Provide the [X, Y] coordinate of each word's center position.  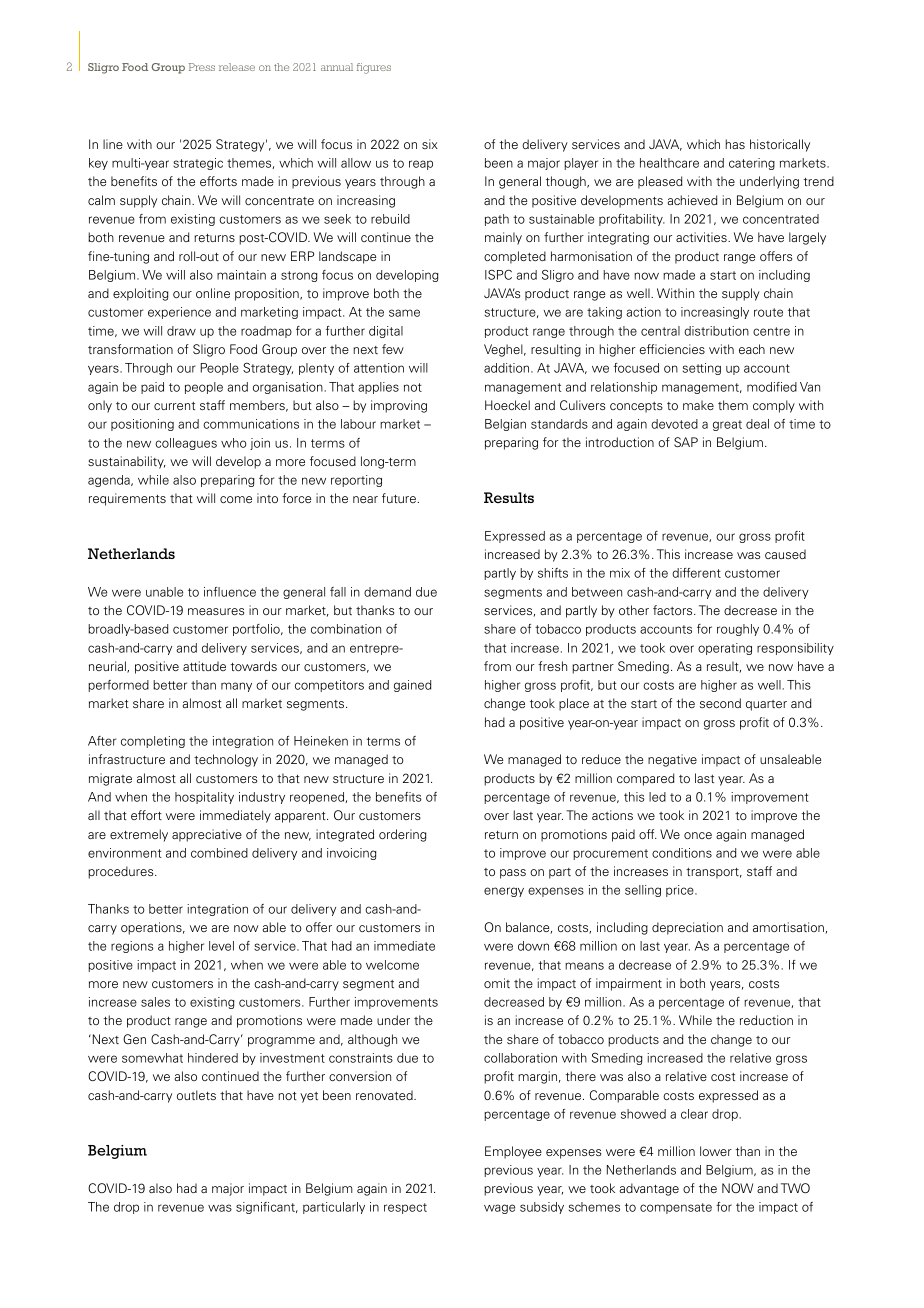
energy [504, 892]
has [735, 144]
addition [508, 368]
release [237, 67]
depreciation [687, 928]
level [221, 946]
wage [499, 1209]
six [430, 144]
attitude [204, 666]
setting [702, 369]
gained [412, 686]
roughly [738, 630]
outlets [196, 1095]
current [174, 406]
